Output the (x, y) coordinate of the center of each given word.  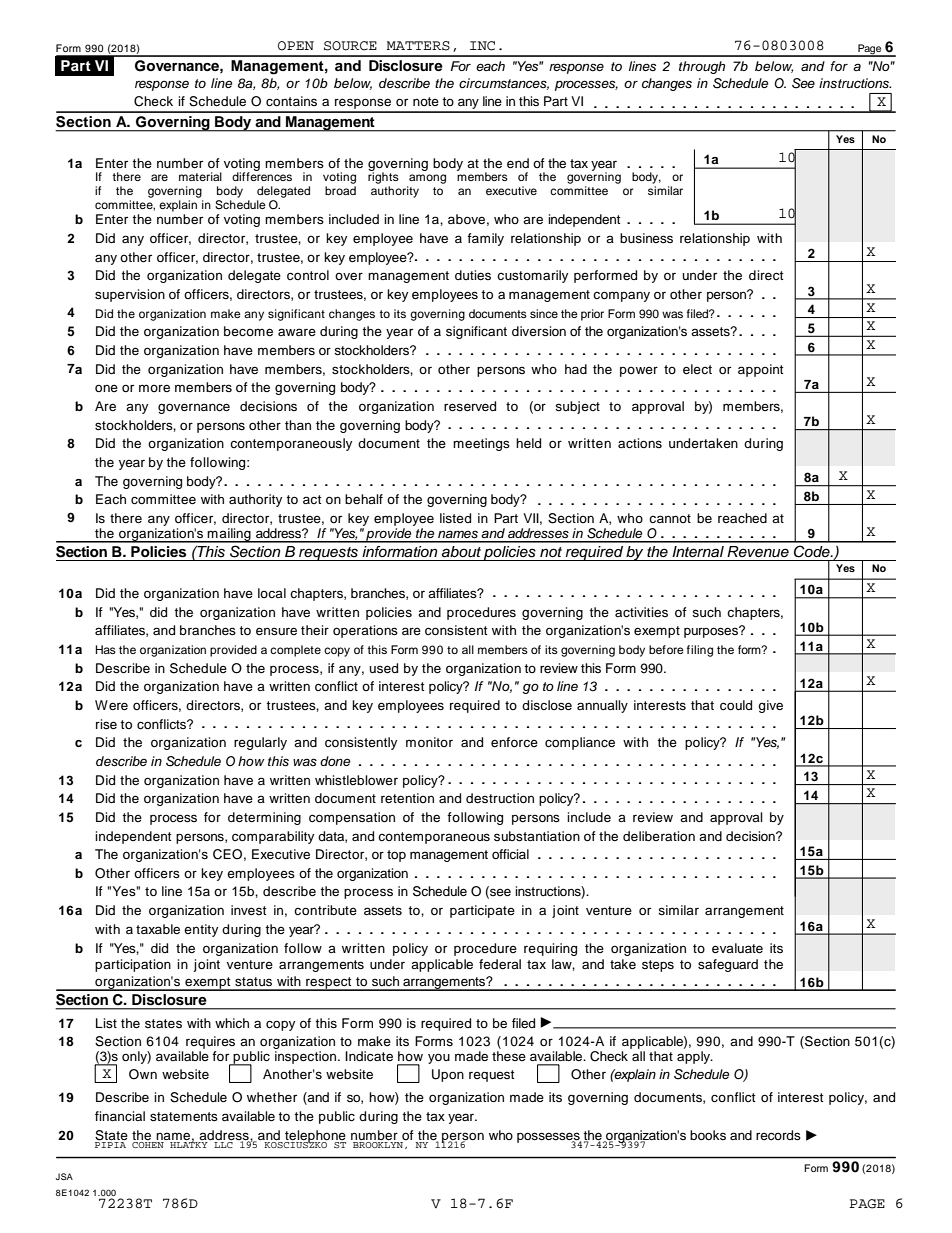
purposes (712, 632)
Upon (448, 1075)
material (200, 176)
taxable (158, 929)
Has (105, 649)
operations (365, 631)
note (426, 101)
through (702, 67)
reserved (470, 406)
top (396, 856)
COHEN (149, 1143)
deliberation (659, 836)
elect (697, 369)
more (154, 388)
